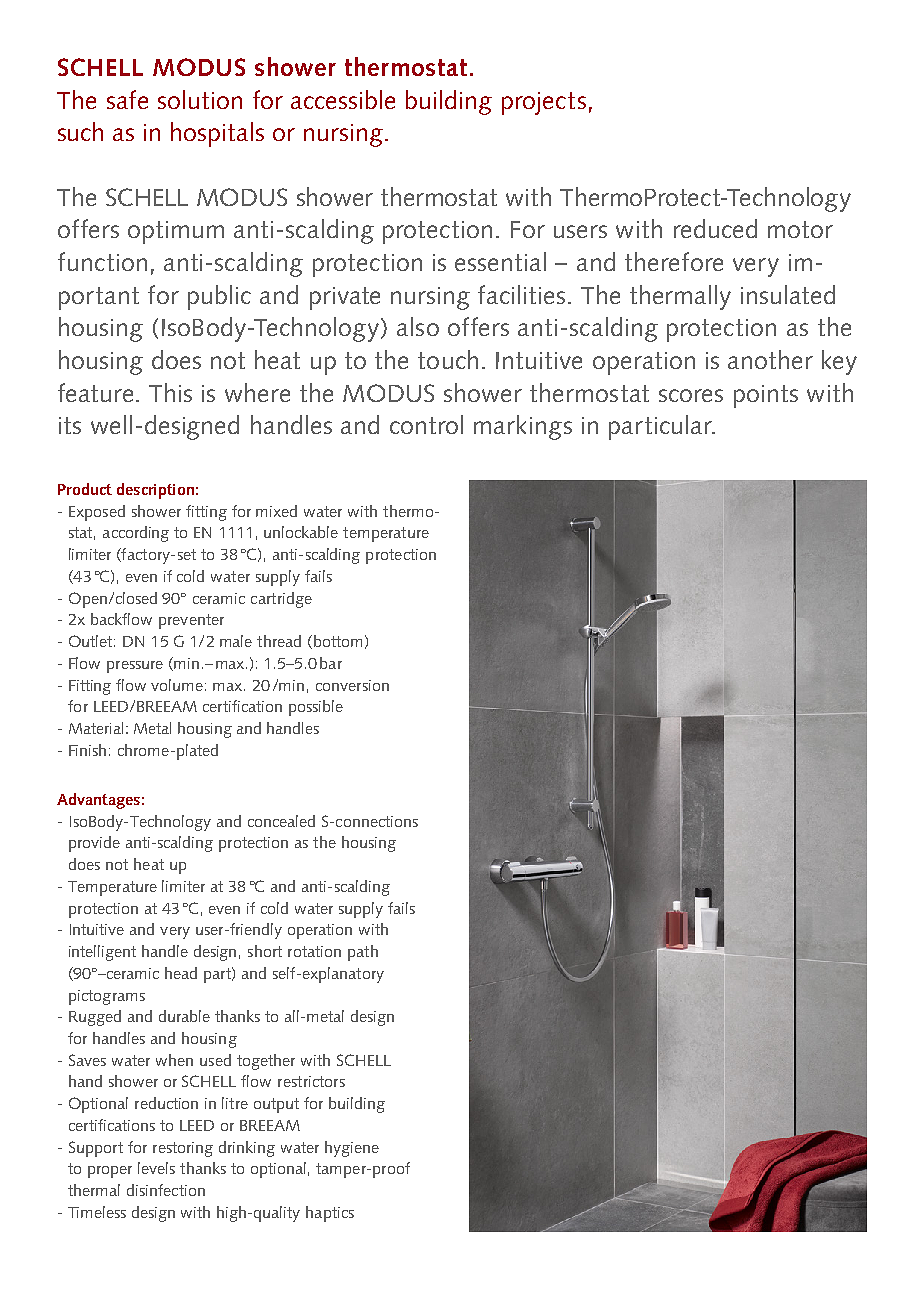 The image size is (924, 1308). I want to click on projects, so click(544, 103).
